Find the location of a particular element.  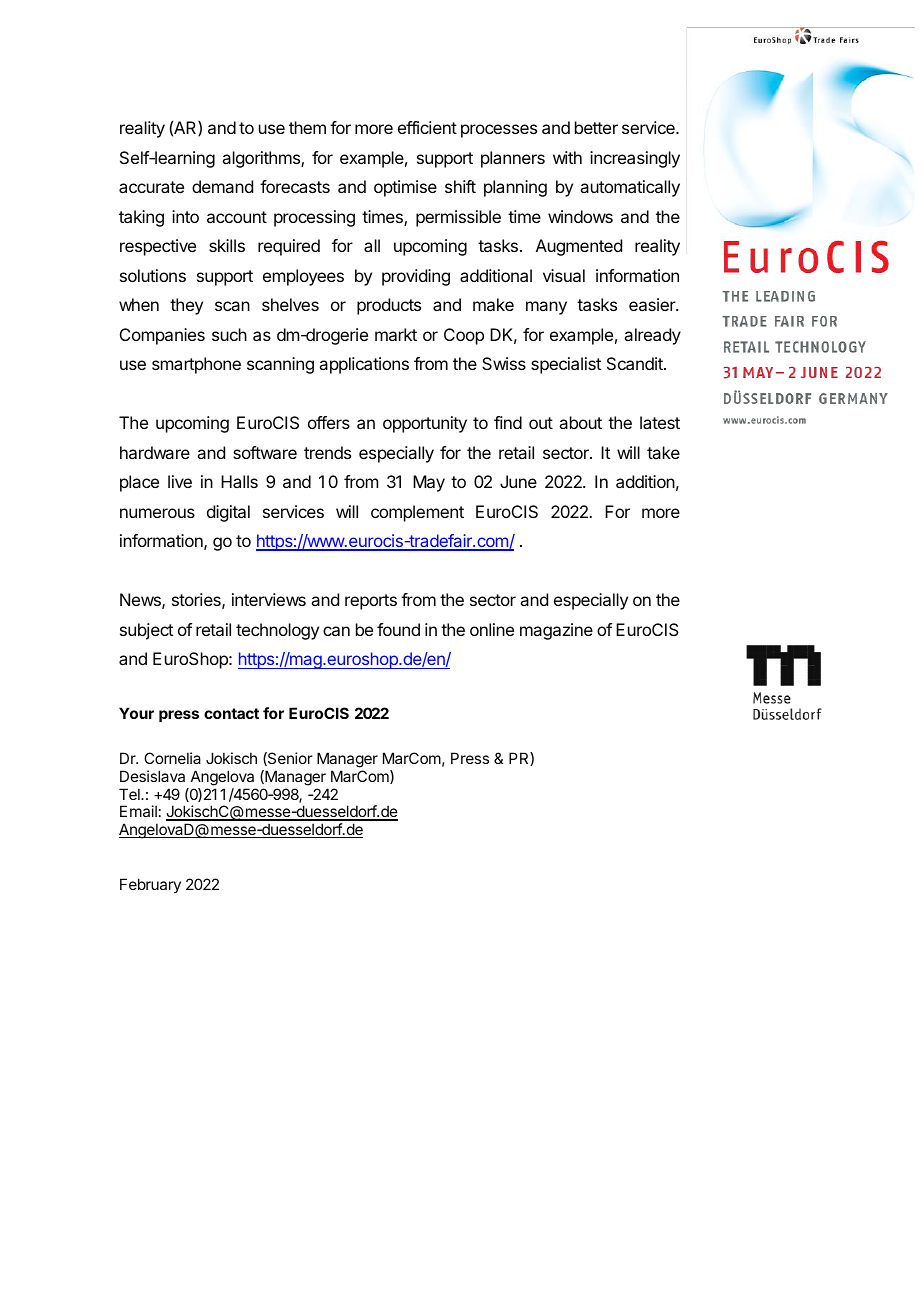

specialist is located at coordinates (566, 365).
